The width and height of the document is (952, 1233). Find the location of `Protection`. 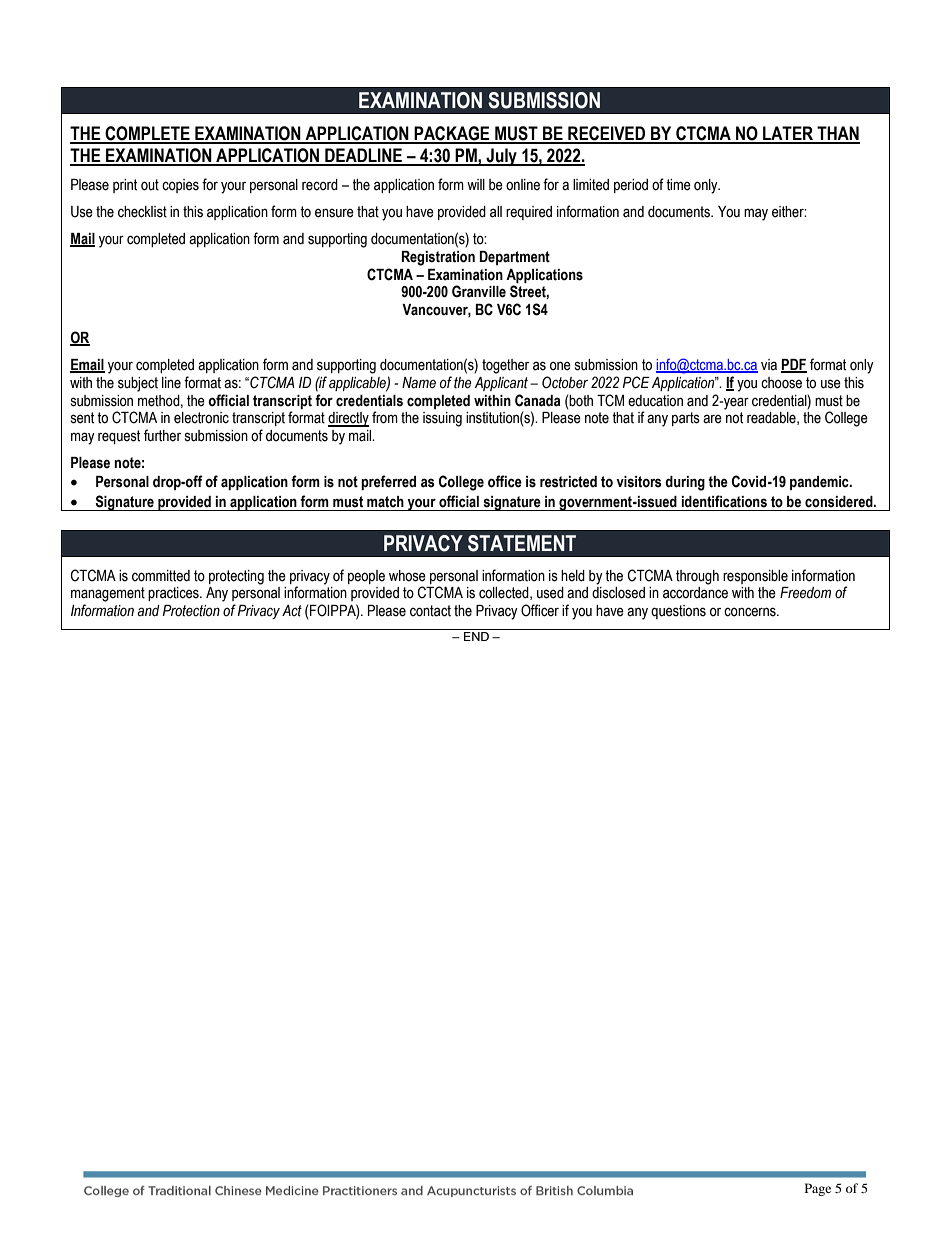

Protection is located at coordinates (191, 611).
